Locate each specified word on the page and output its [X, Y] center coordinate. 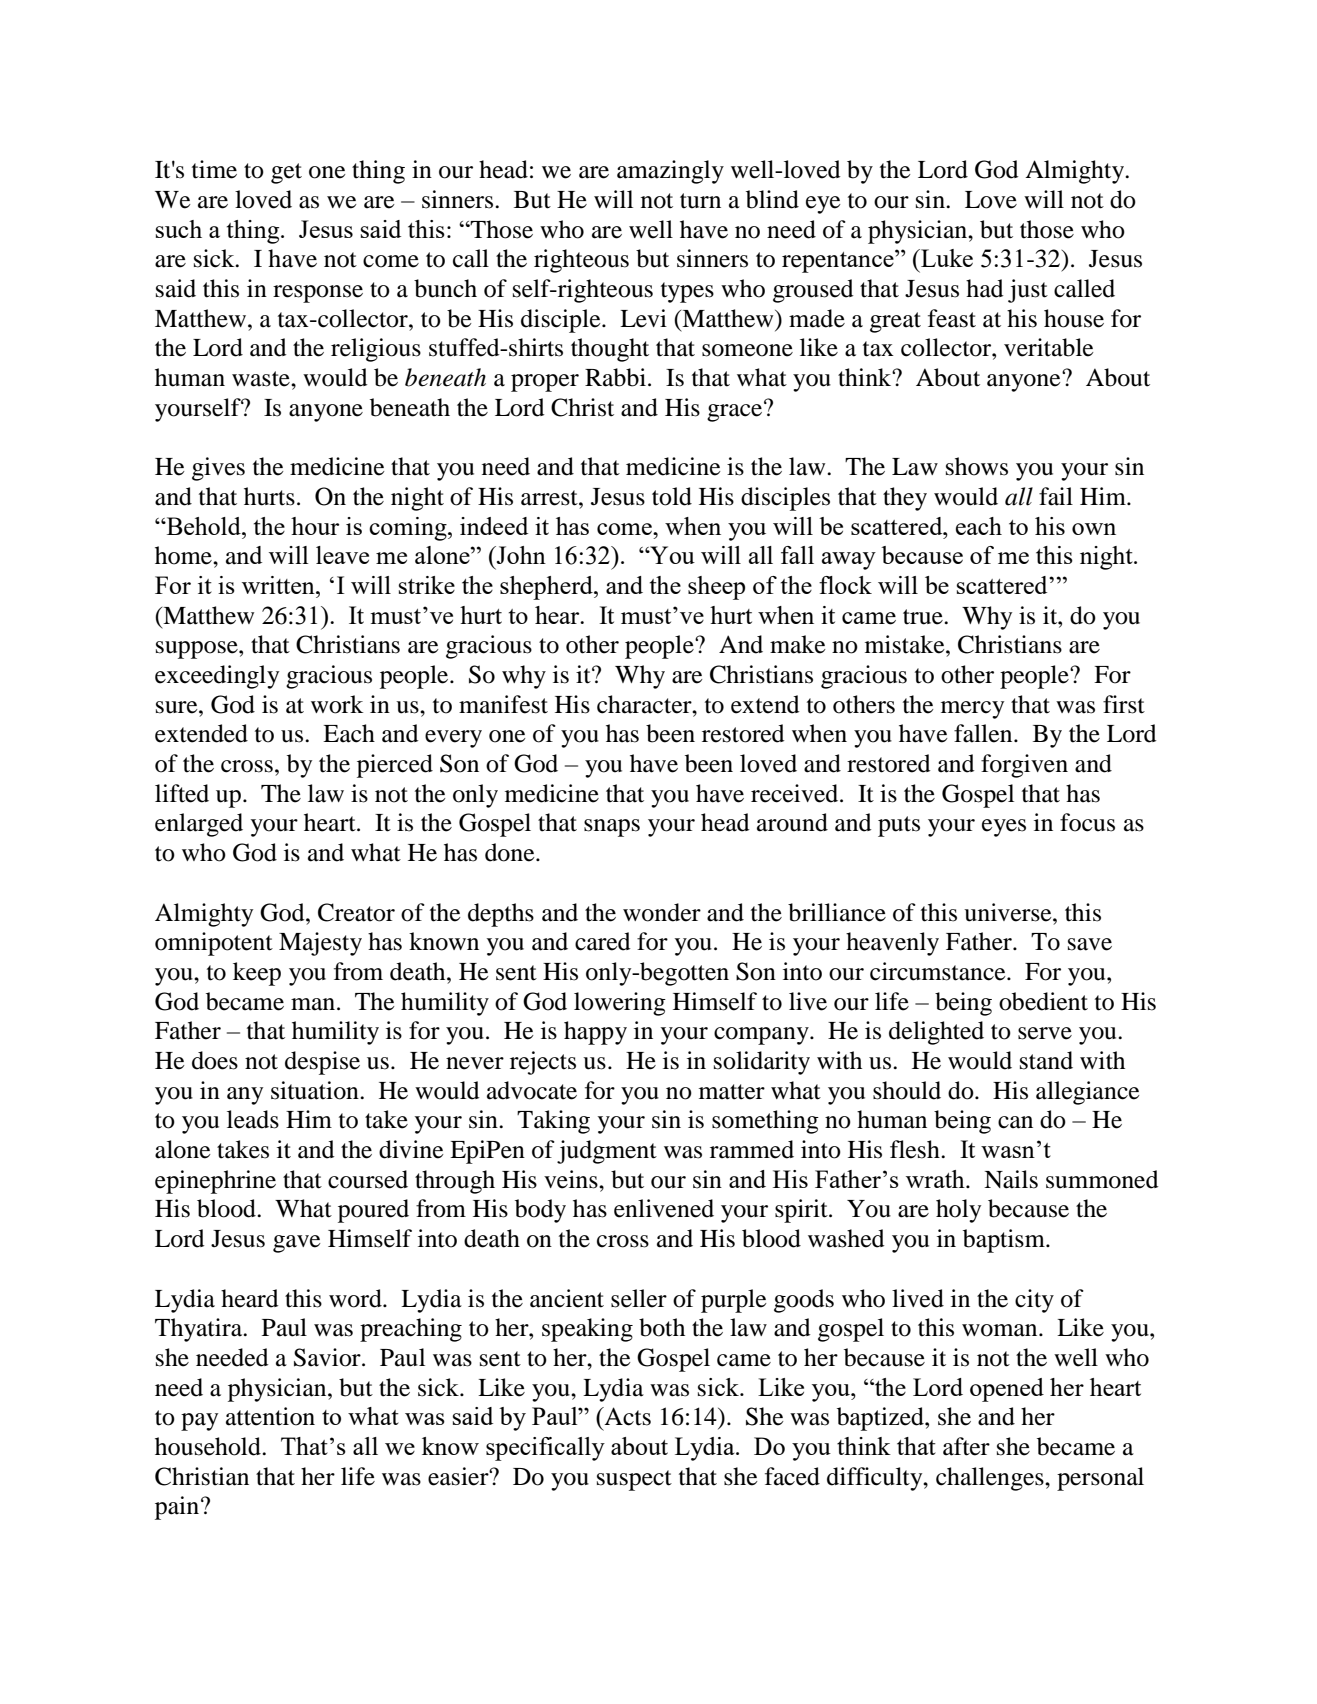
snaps [612, 828]
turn [700, 201]
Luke [946, 258]
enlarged [199, 825]
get [286, 173]
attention [270, 1416]
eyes [1004, 828]
